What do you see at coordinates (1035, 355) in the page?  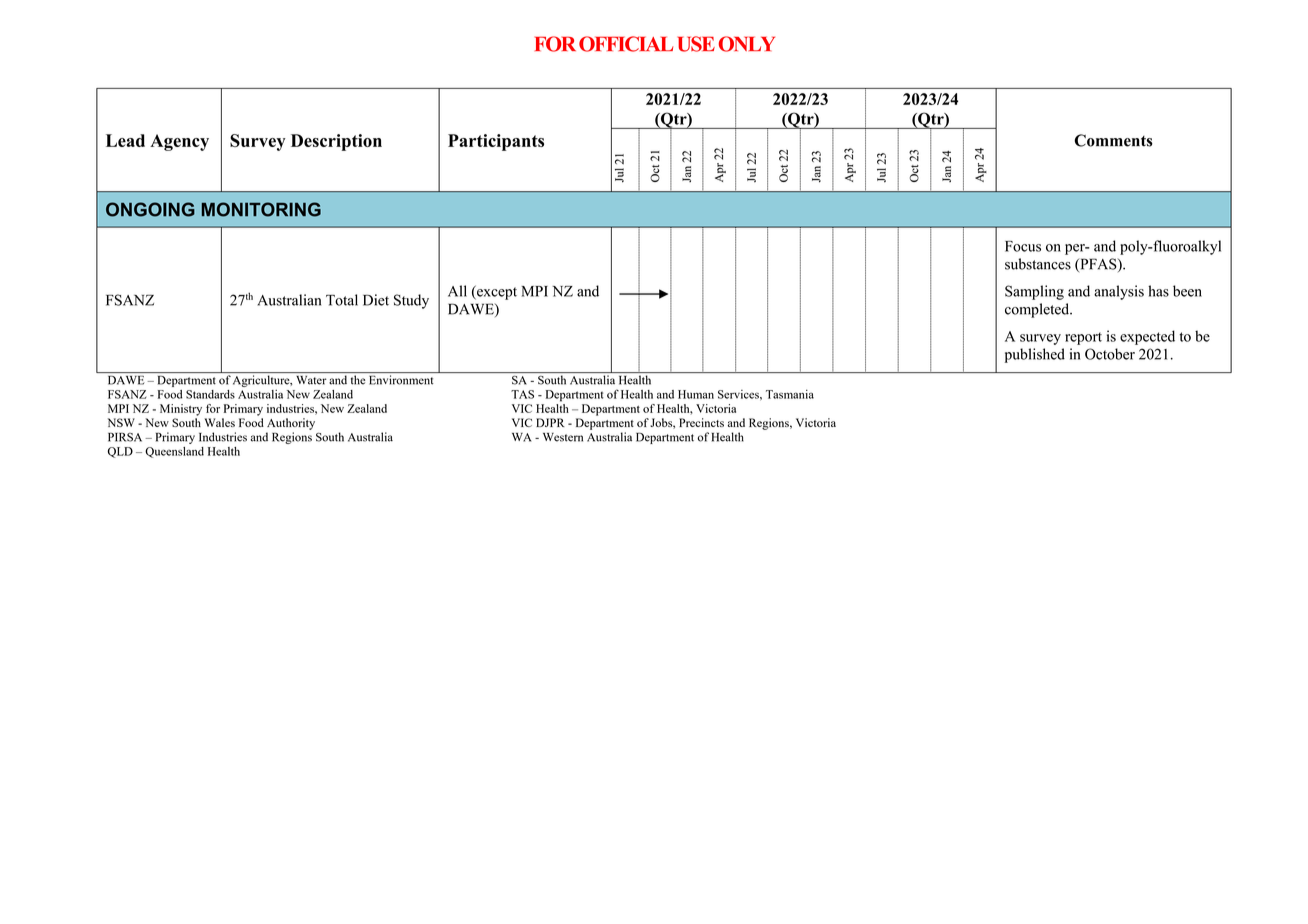 I see `published` at bounding box center [1035, 355].
